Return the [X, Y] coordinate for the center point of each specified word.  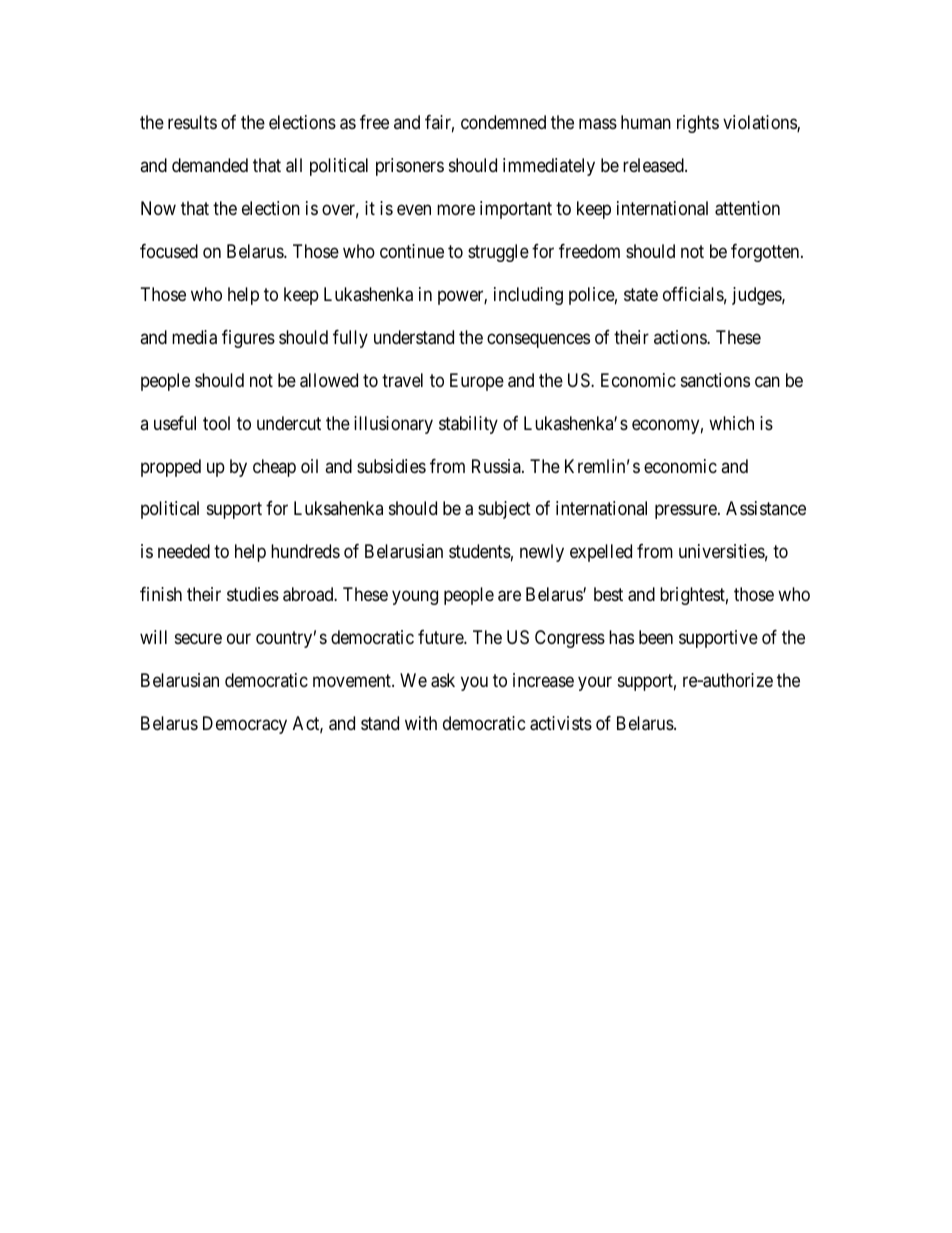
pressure [687, 512]
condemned [503, 122]
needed [184, 551]
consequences [538, 340]
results [192, 122]
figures [248, 339]
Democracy [245, 725]
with [421, 723]
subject [504, 510]
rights [698, 124]
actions [681, 337]
